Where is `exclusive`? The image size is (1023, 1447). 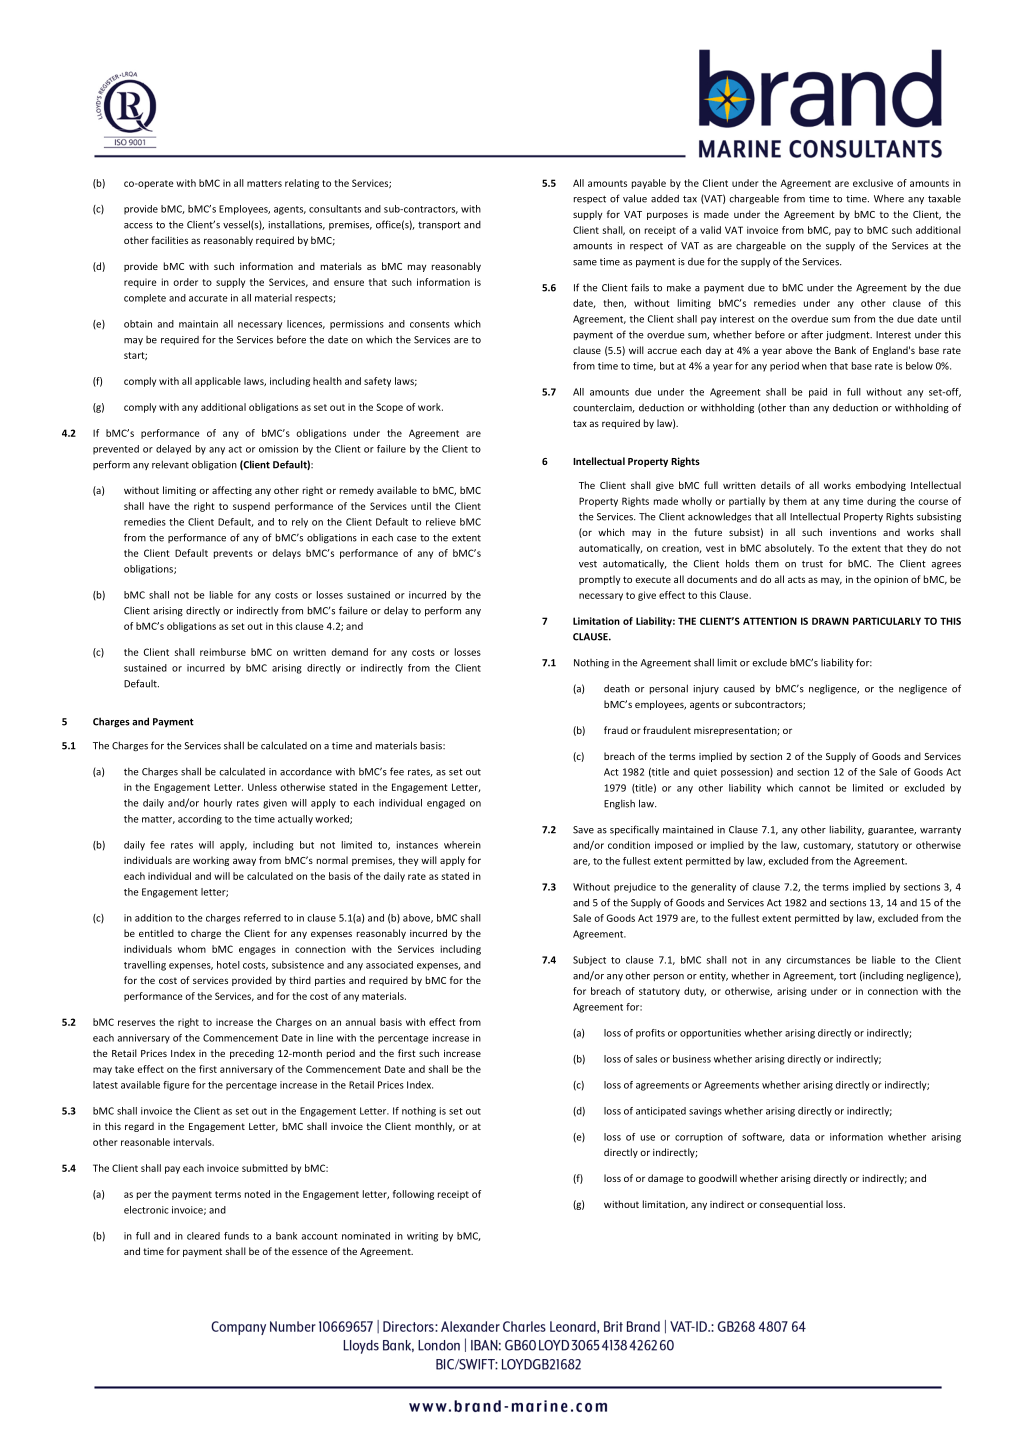 exclusive is located at coordinates (873, 183).
